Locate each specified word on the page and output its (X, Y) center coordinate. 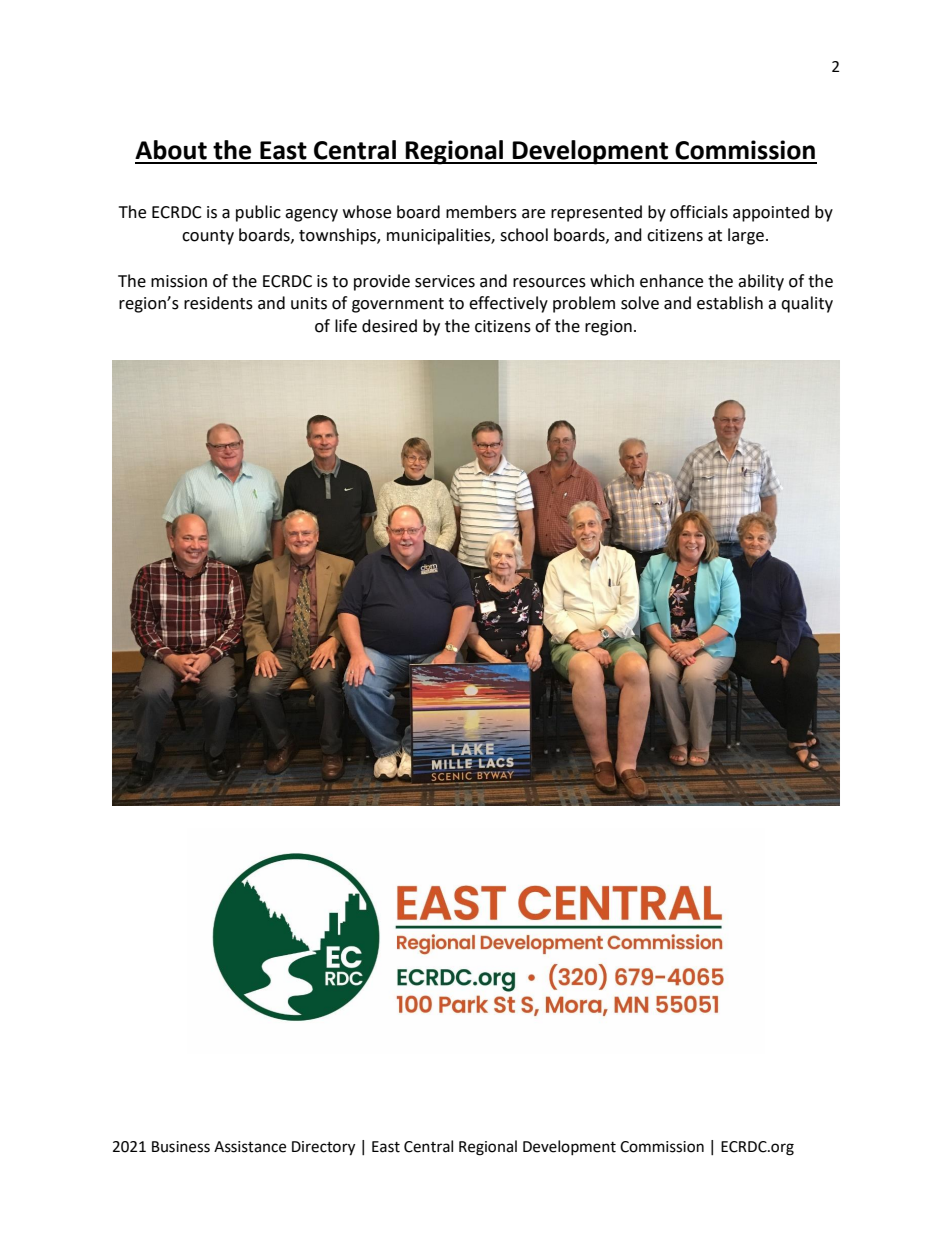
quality (807, 304)
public (258, 213)
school (524, 235)
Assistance (250, 1147)
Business (181, 1147)
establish (730, 303)
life (346, 326)
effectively (508, 304)
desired (389, 326)
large (746, 236)
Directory (323, 1148)
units (309, 303)
